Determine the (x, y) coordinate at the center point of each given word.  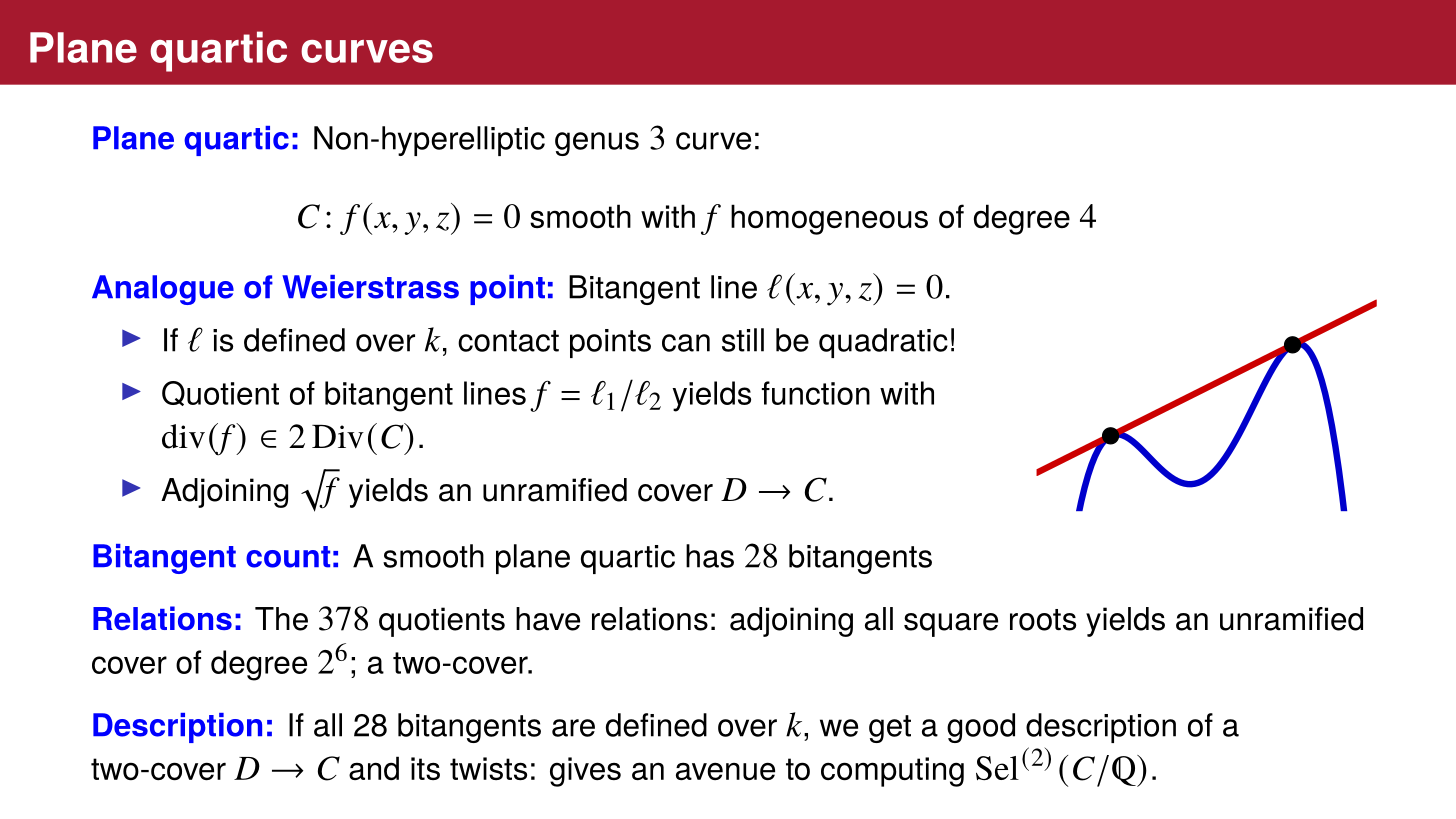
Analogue (163, 290)
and (374, 768)
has (710, 556)
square (951, 625)
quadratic (883, 343)
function (816, 393)
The (281, 619)
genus (597, 144)
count (288, 557)
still (743, 340)
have (548, 619)
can (686, 343)
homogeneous (829, 219)
